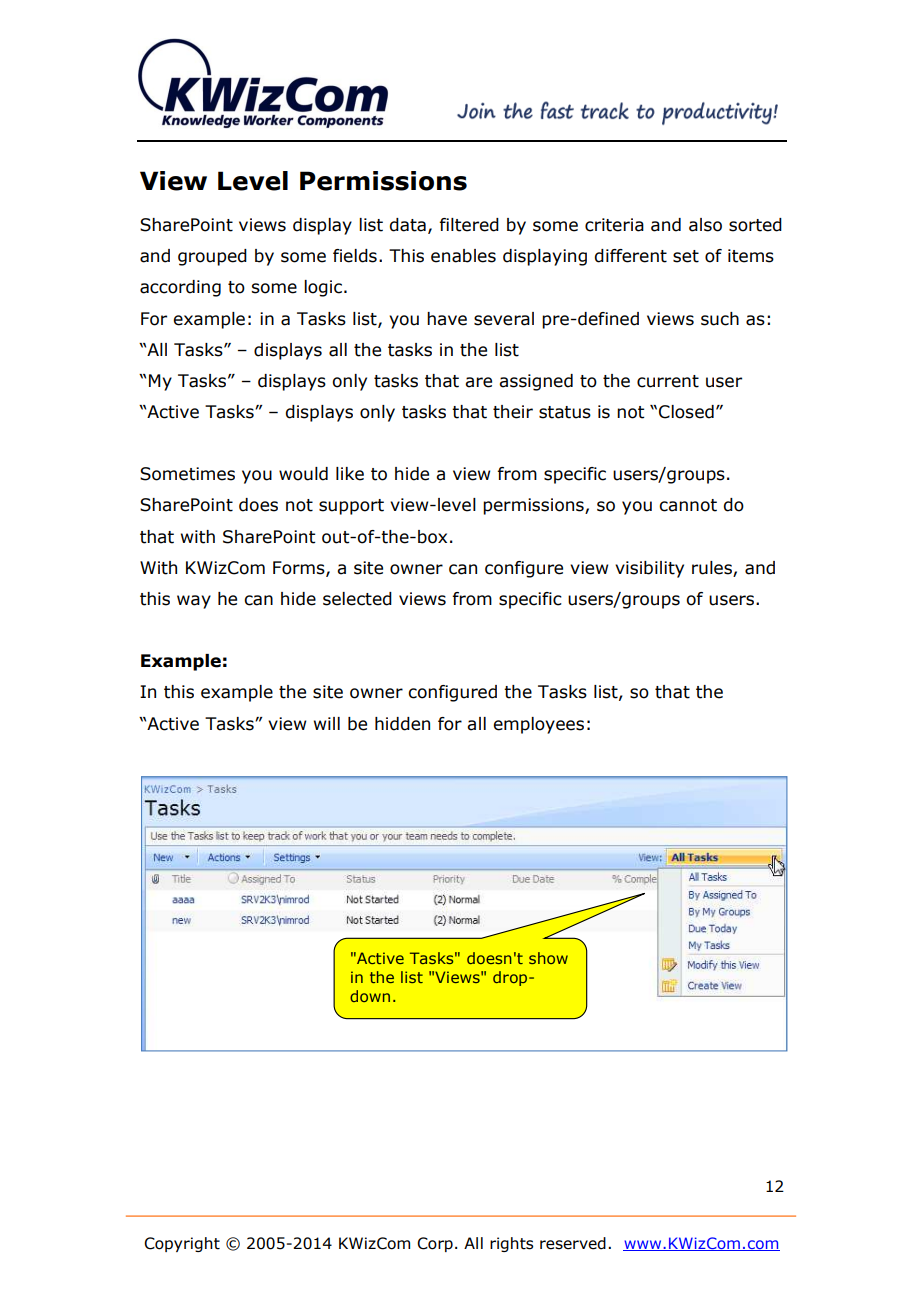  I want to click on employees, so click(538, 725).
